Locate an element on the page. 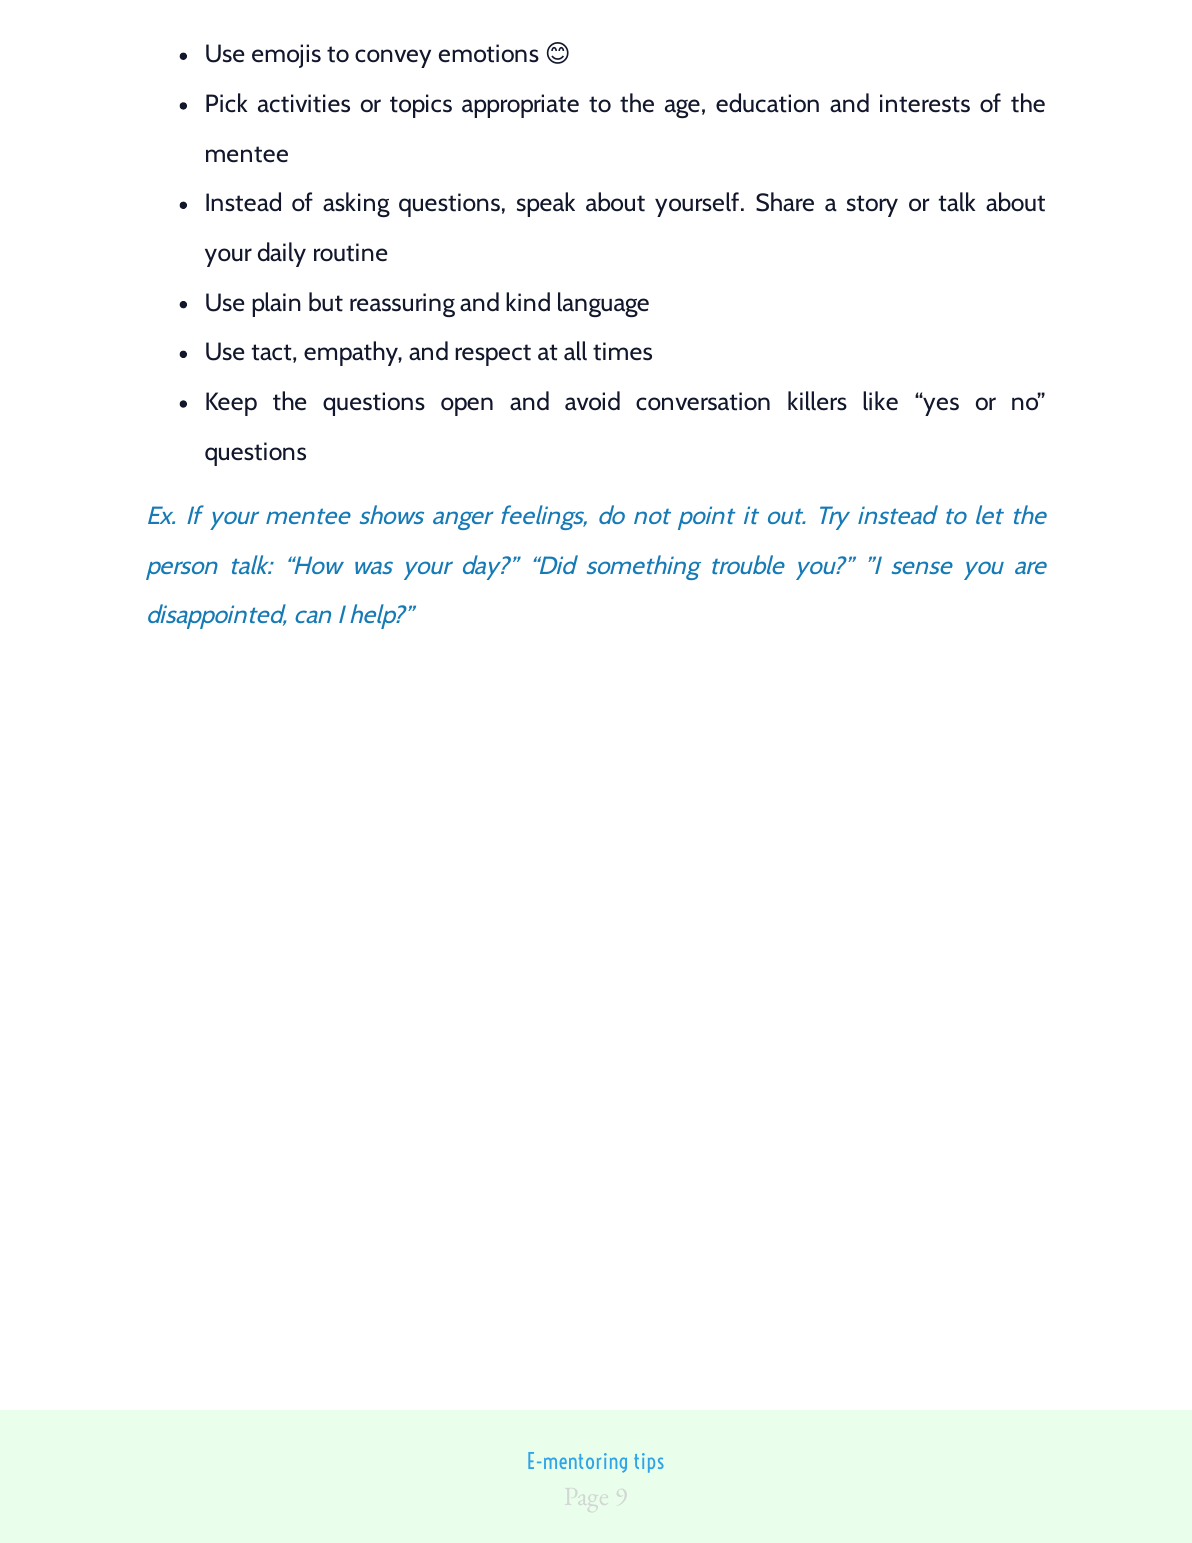 The image size is (1192, 1543). Keep is located at coordinates (231, 404).
